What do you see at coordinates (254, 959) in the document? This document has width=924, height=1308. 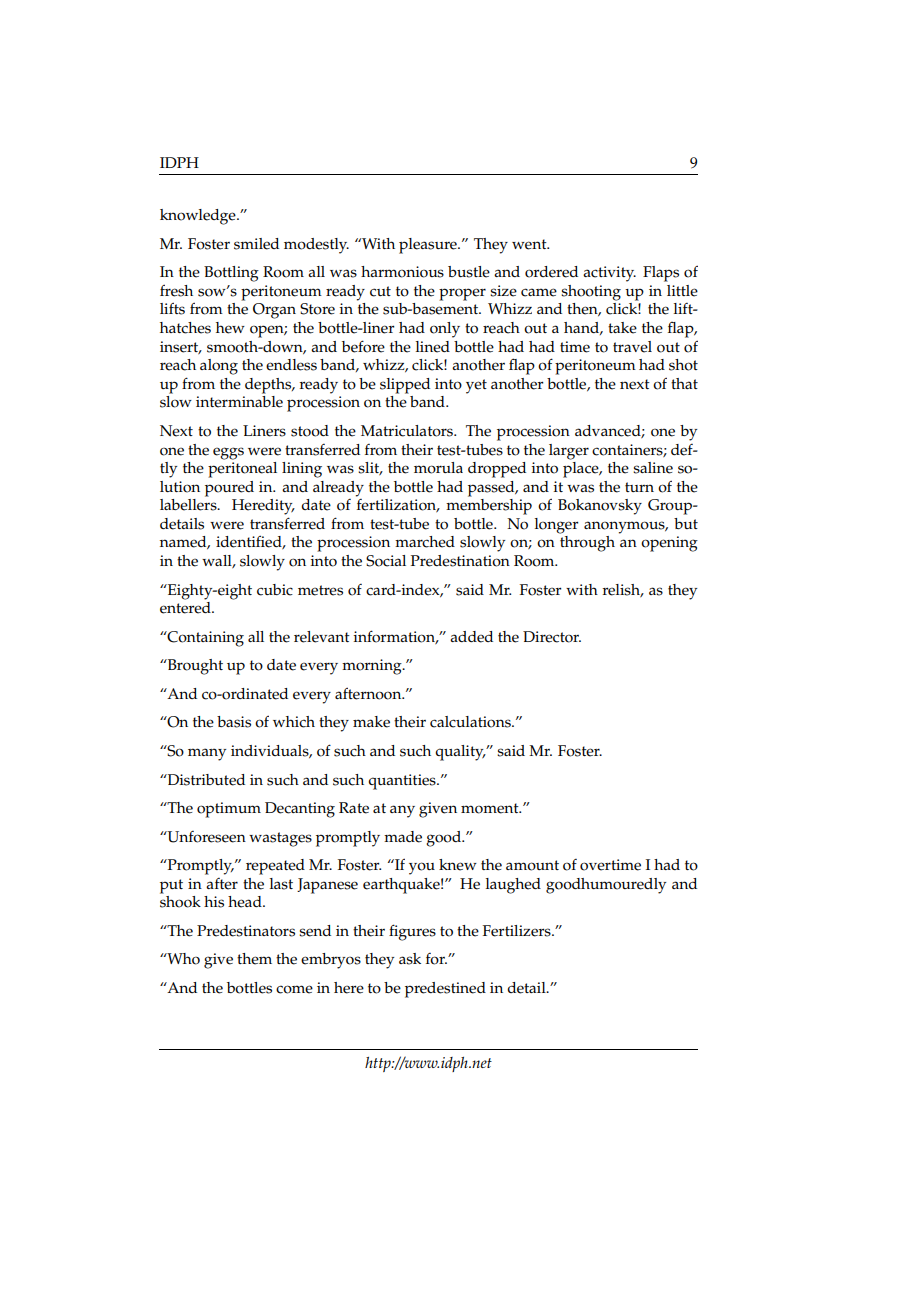 I see `them` at bounding box center [254, 959].
